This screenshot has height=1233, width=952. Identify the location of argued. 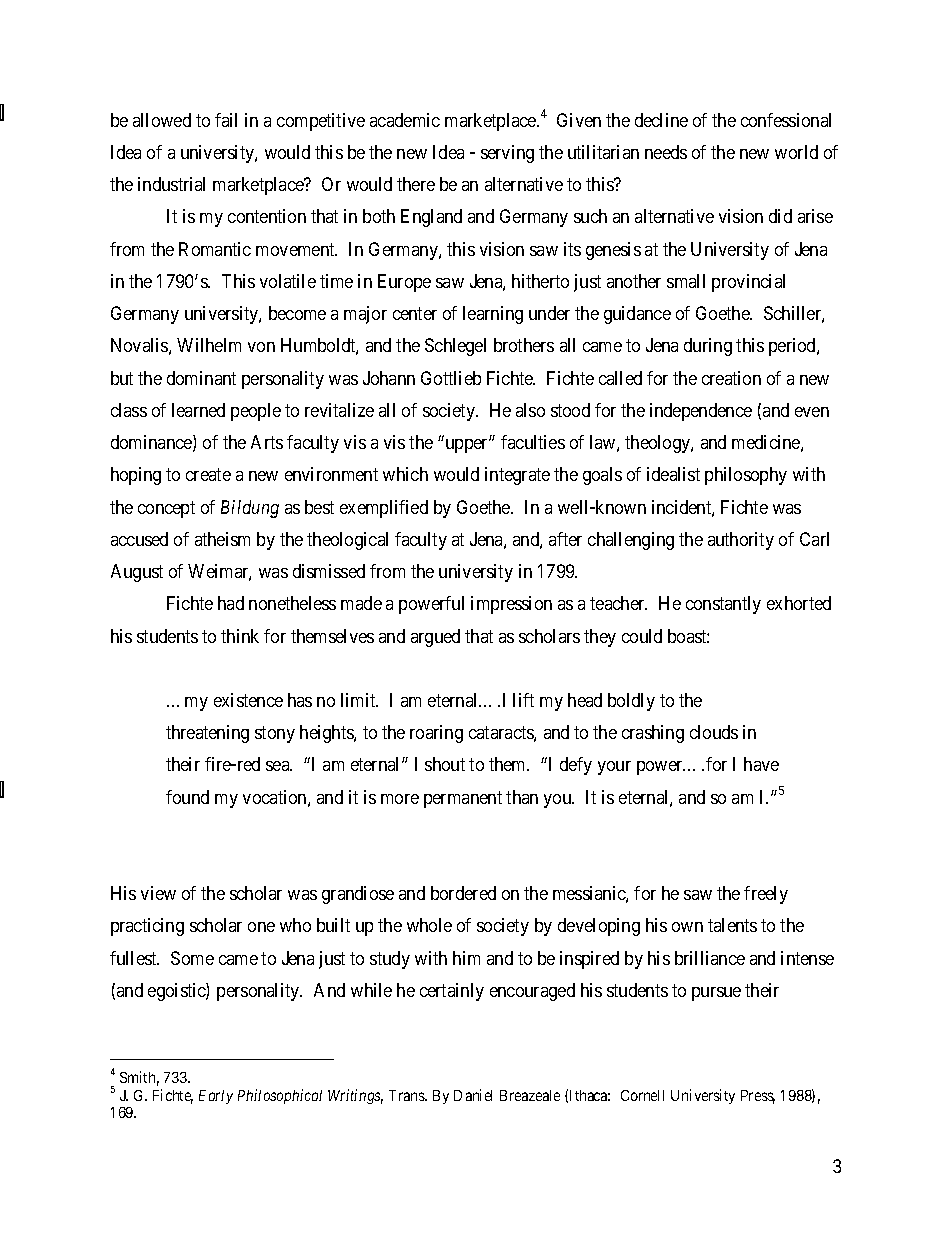
(435, 638).
